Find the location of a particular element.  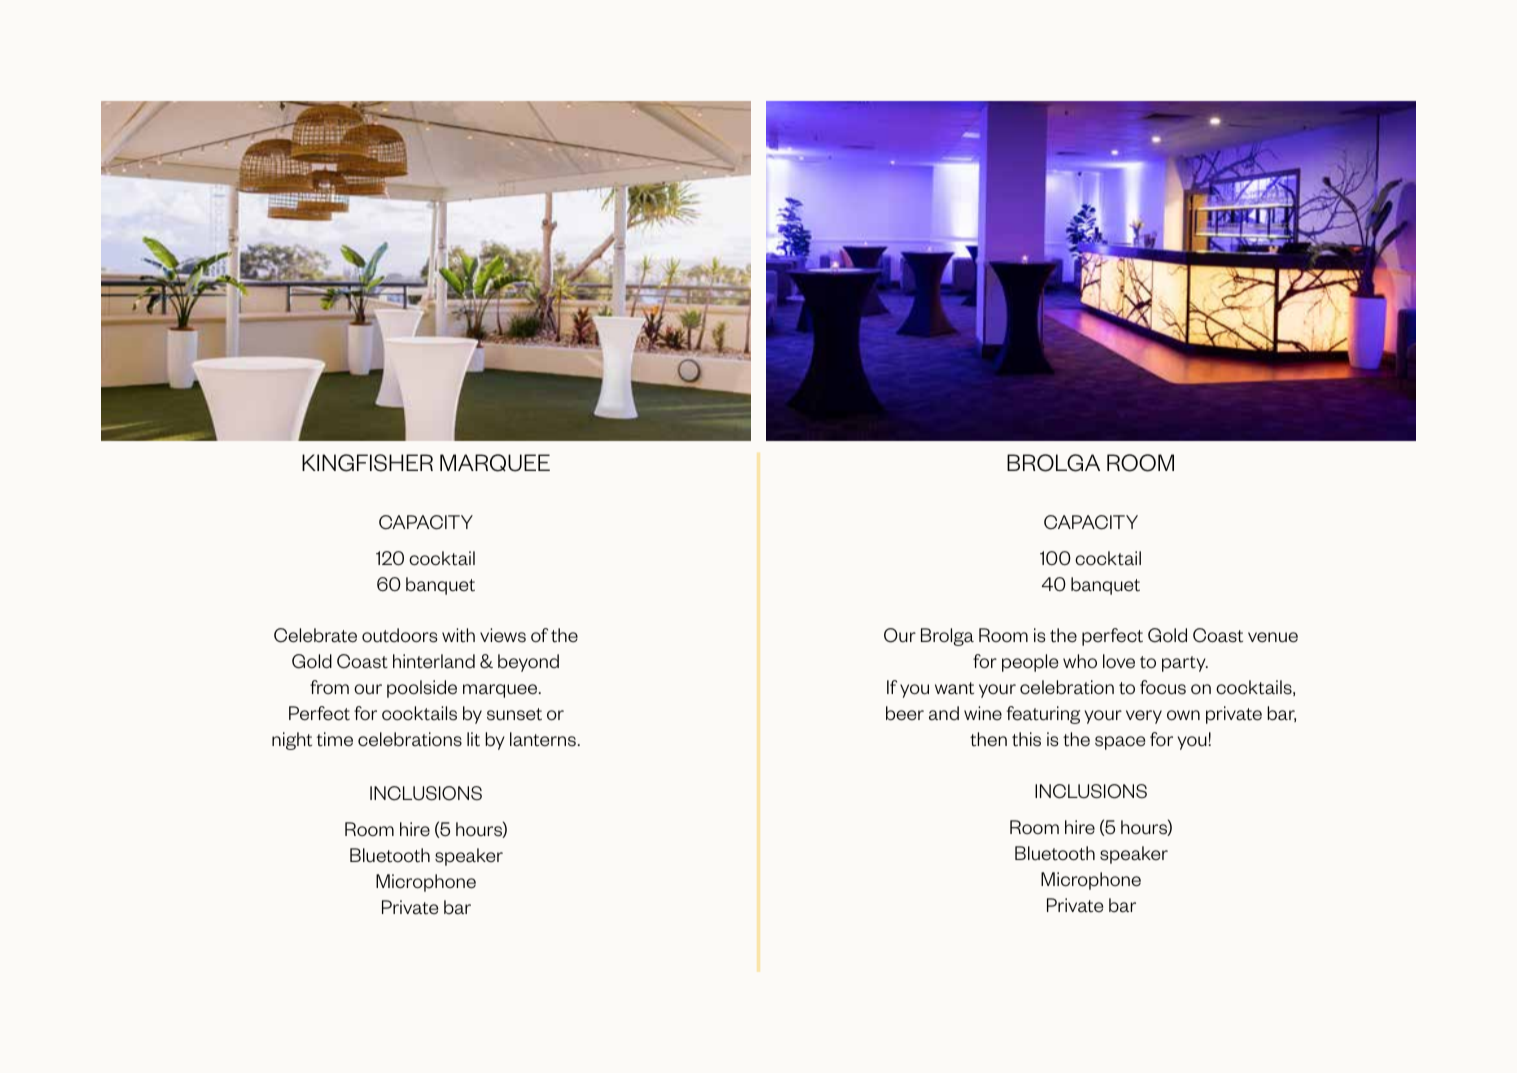

lit is located at coordinates (473, 739).
